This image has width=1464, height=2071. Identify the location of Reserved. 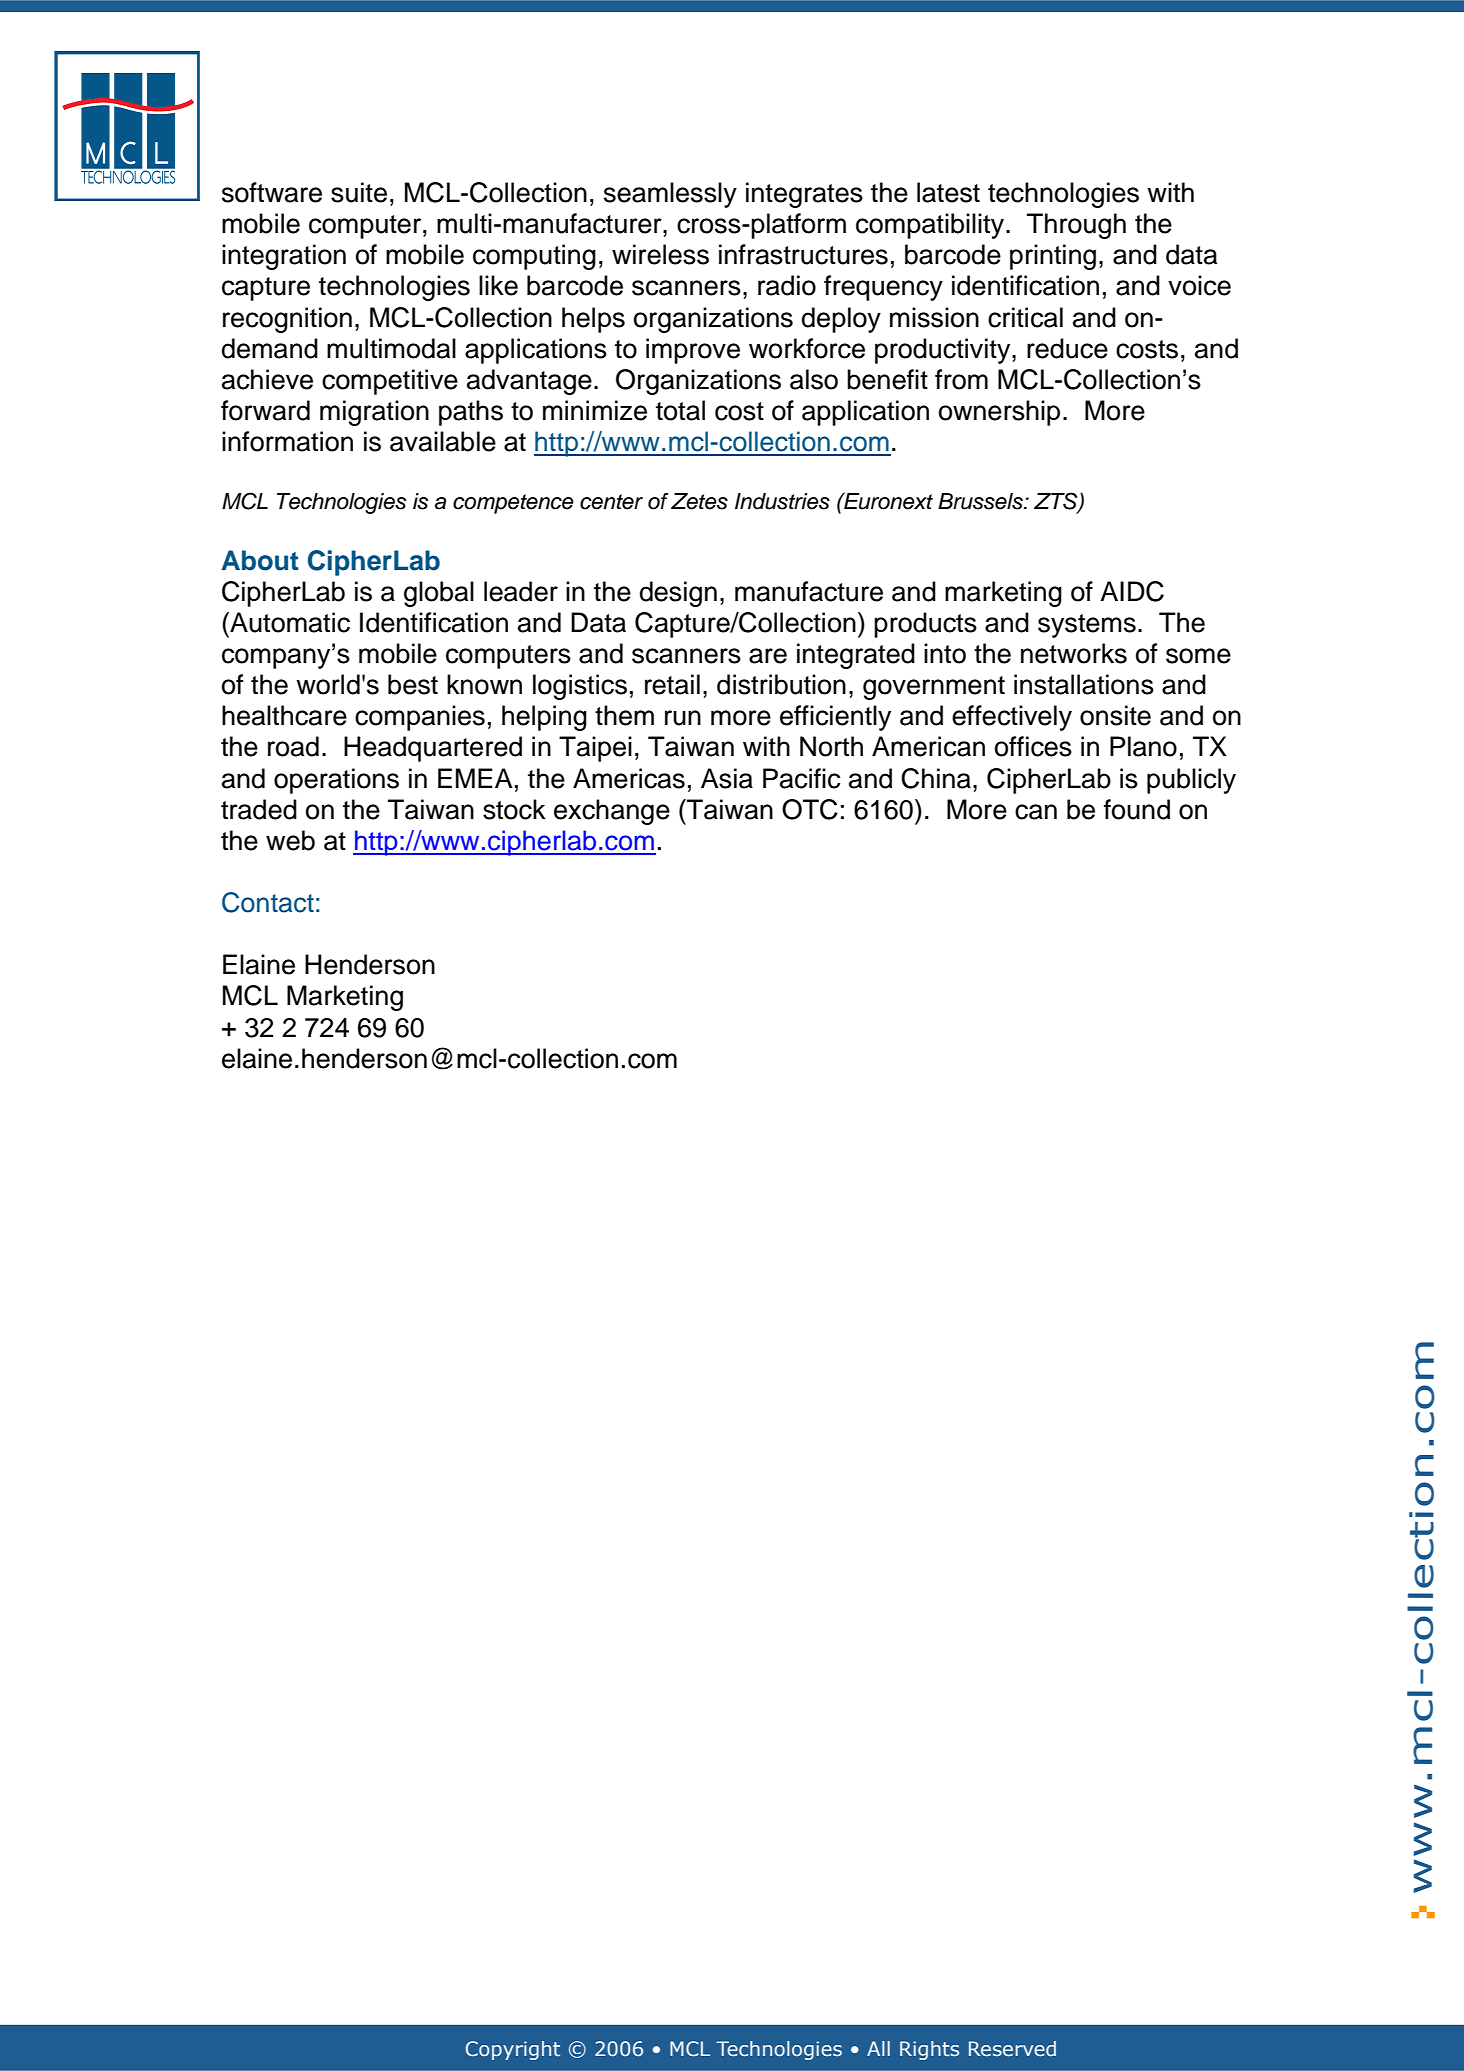
(1012, 2049).
